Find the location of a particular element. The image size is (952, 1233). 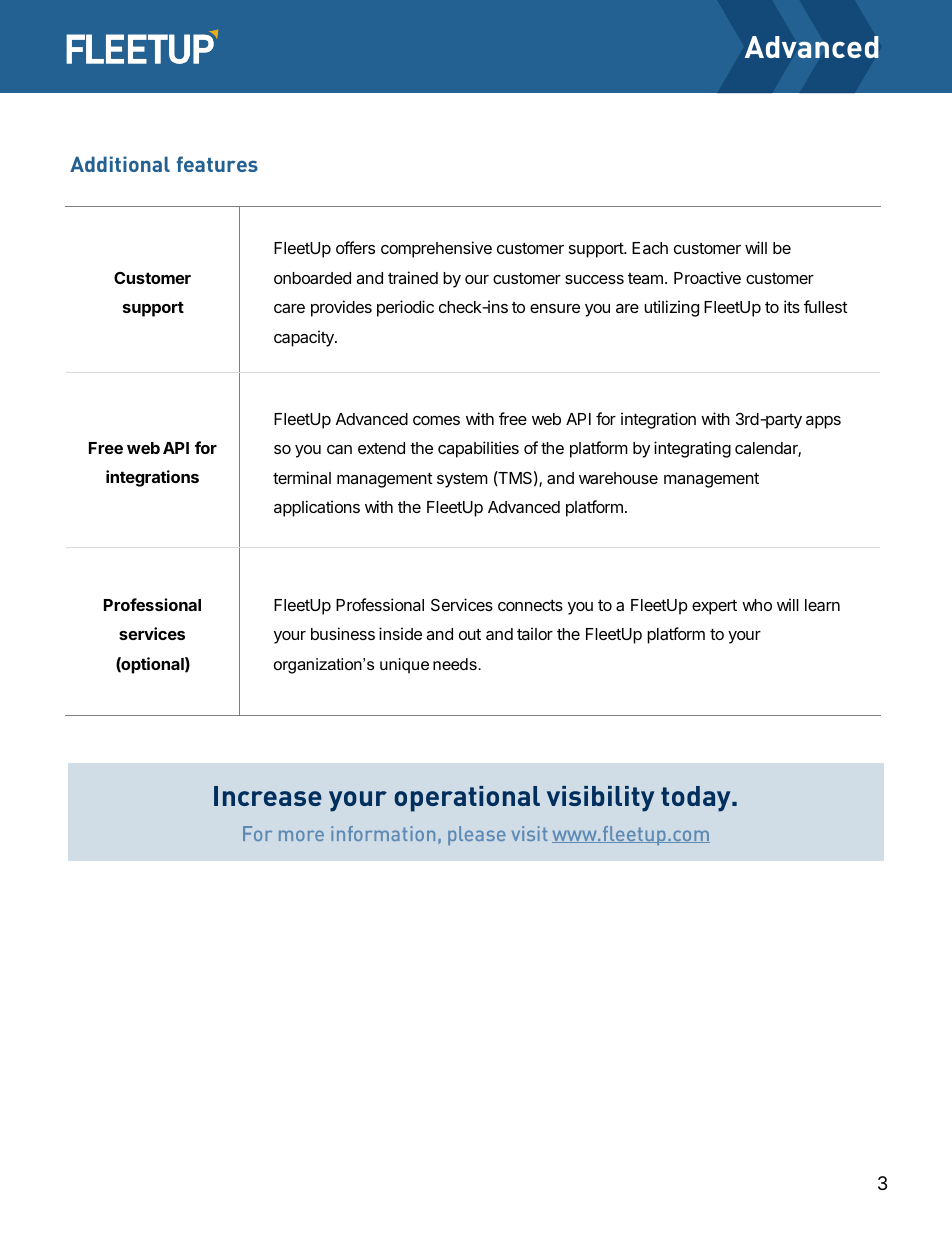

who is located at coordinates (757, 605).
